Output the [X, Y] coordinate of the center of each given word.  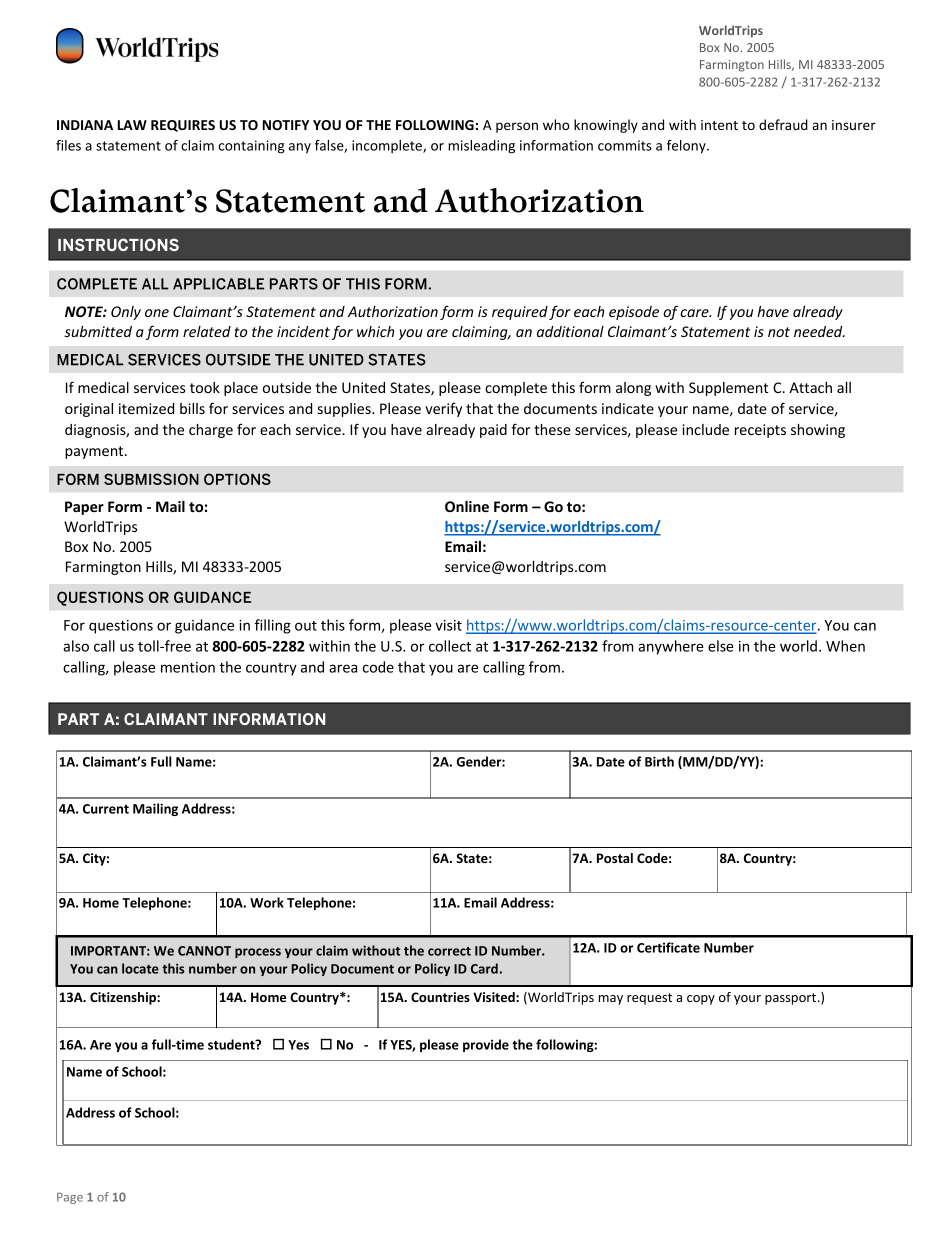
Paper [84, 508]
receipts [760, 431]
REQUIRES [183, 126]
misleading [481, 147]
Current [106, 809]
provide [486, 1045]
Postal [615, 858]
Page [70, 1198]
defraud [783, 124]
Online [467, 506]
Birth [659, 761]
